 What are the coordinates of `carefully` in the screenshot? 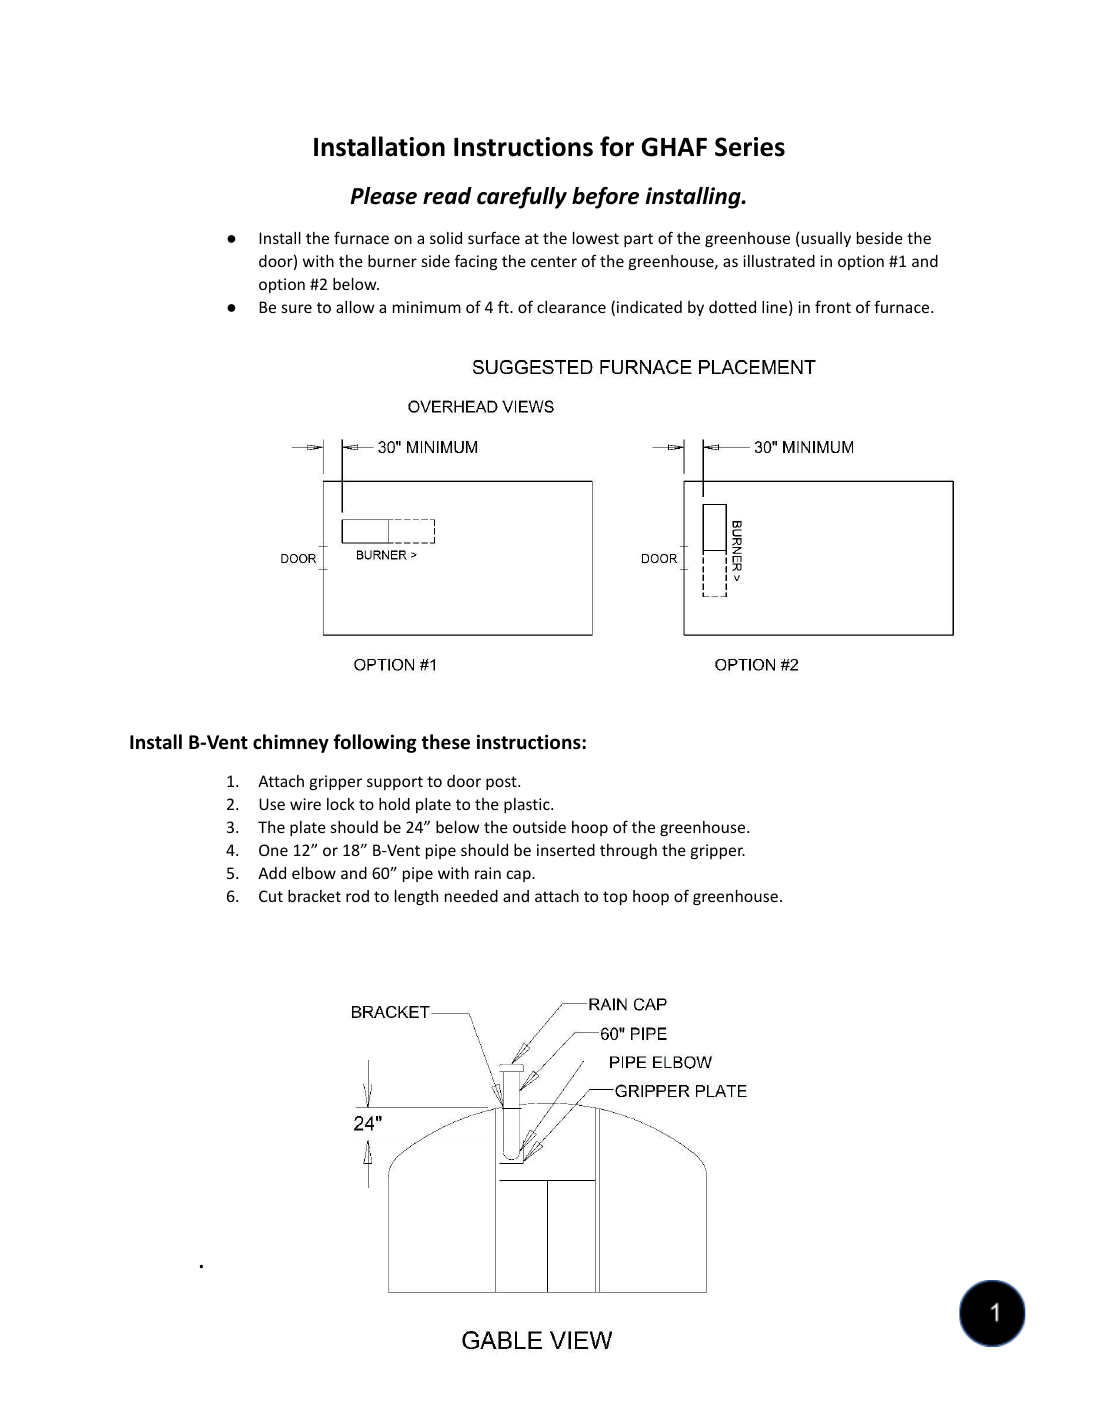 It's located at (522, 198).
